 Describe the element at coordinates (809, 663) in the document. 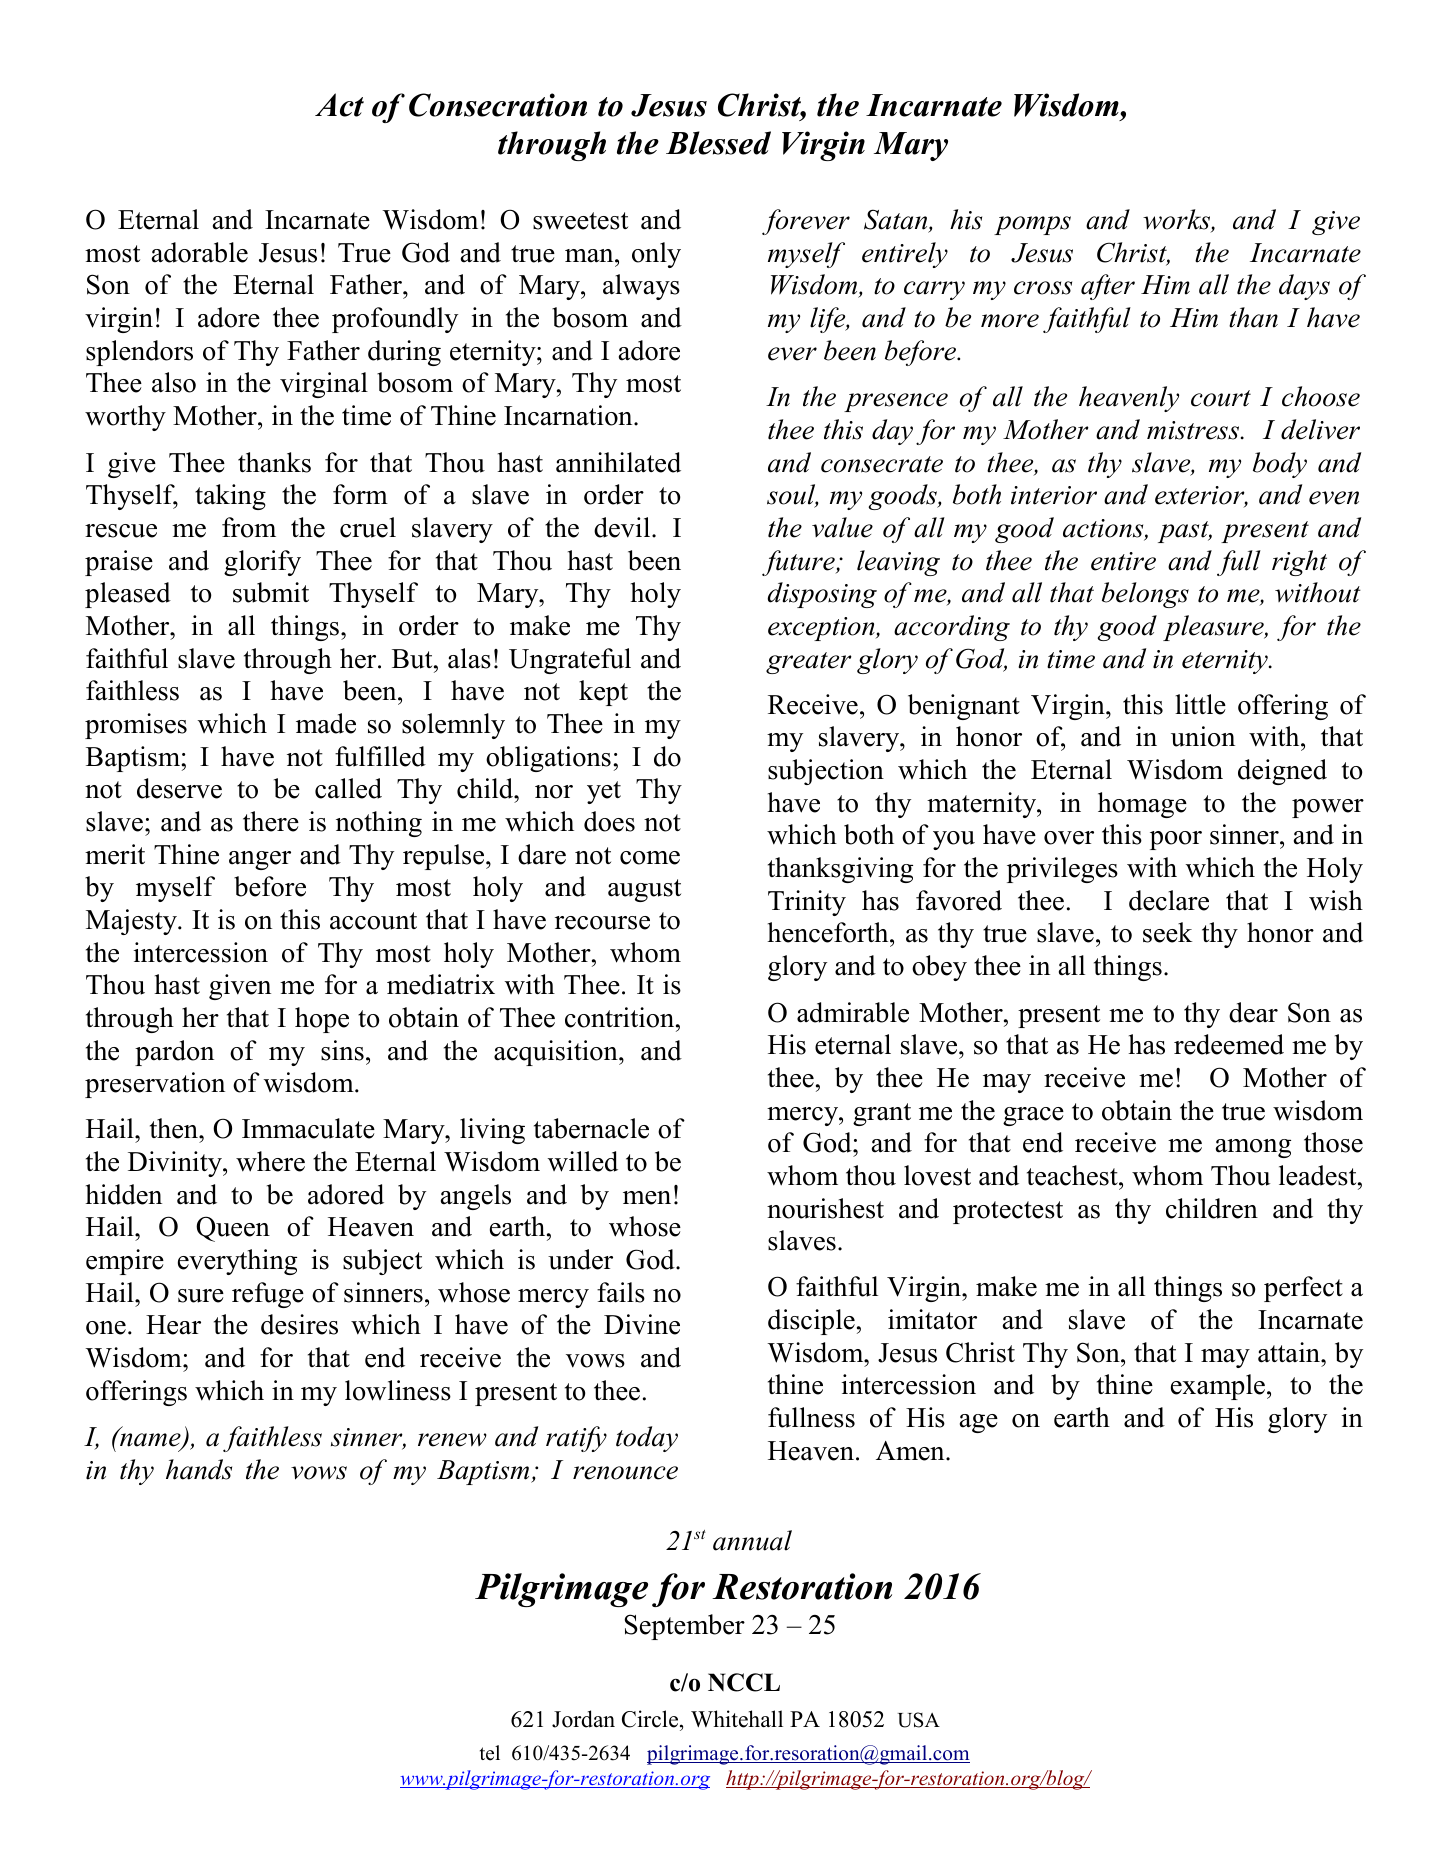

I see `greater` at that location.
